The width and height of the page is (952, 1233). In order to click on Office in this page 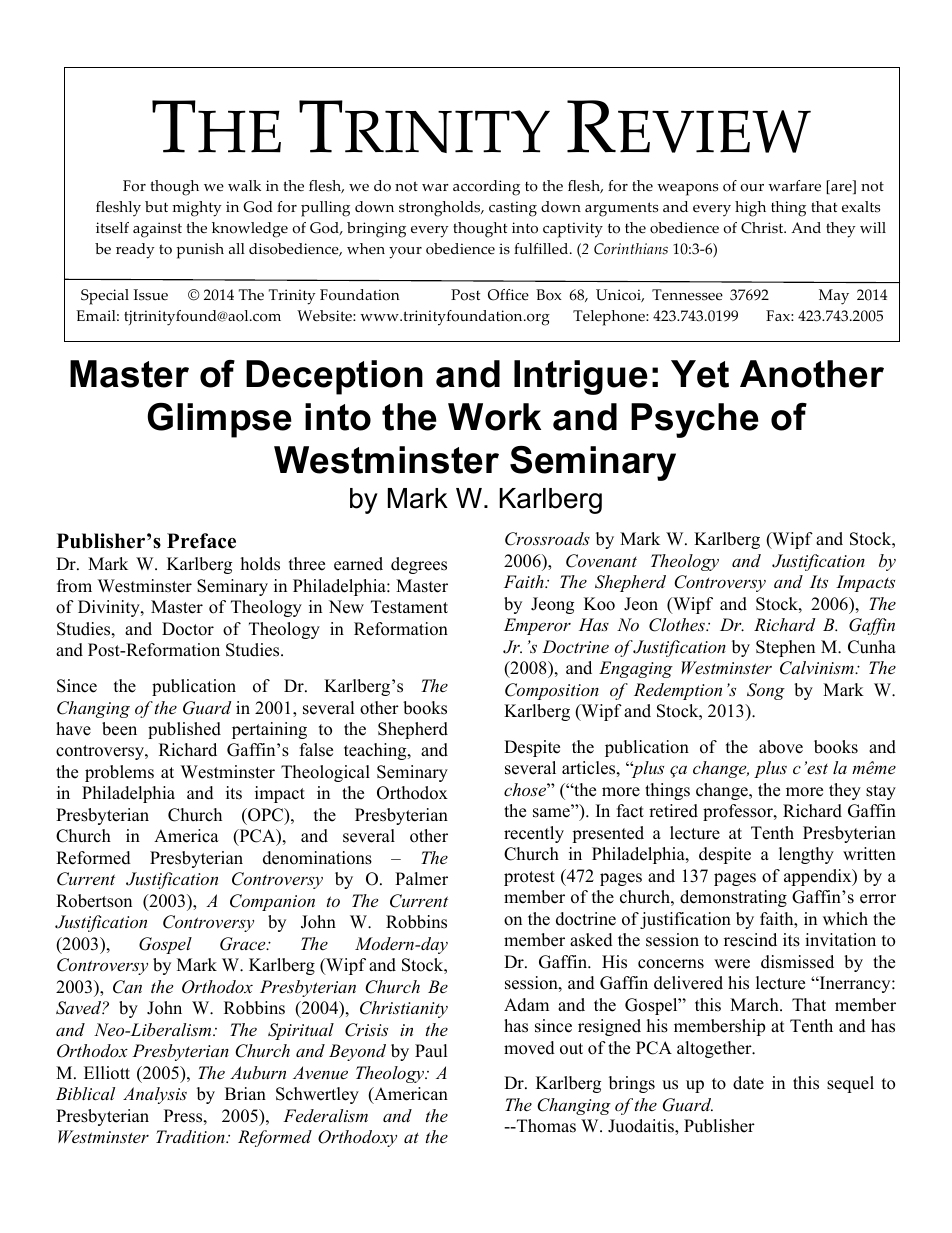, I will do `click(508, 295)`.
